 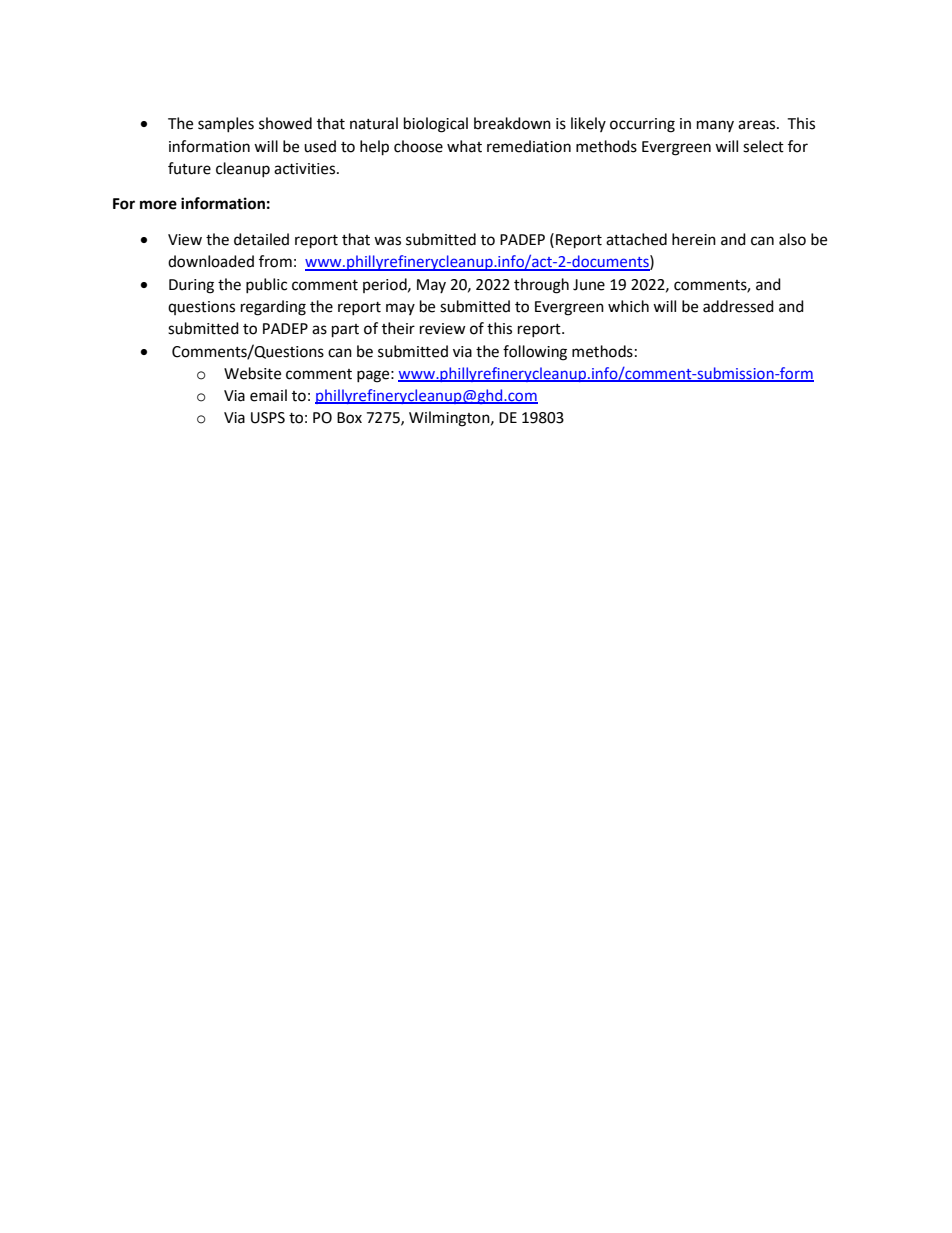 I want to click on detailed, so click(x=261, y=239).
